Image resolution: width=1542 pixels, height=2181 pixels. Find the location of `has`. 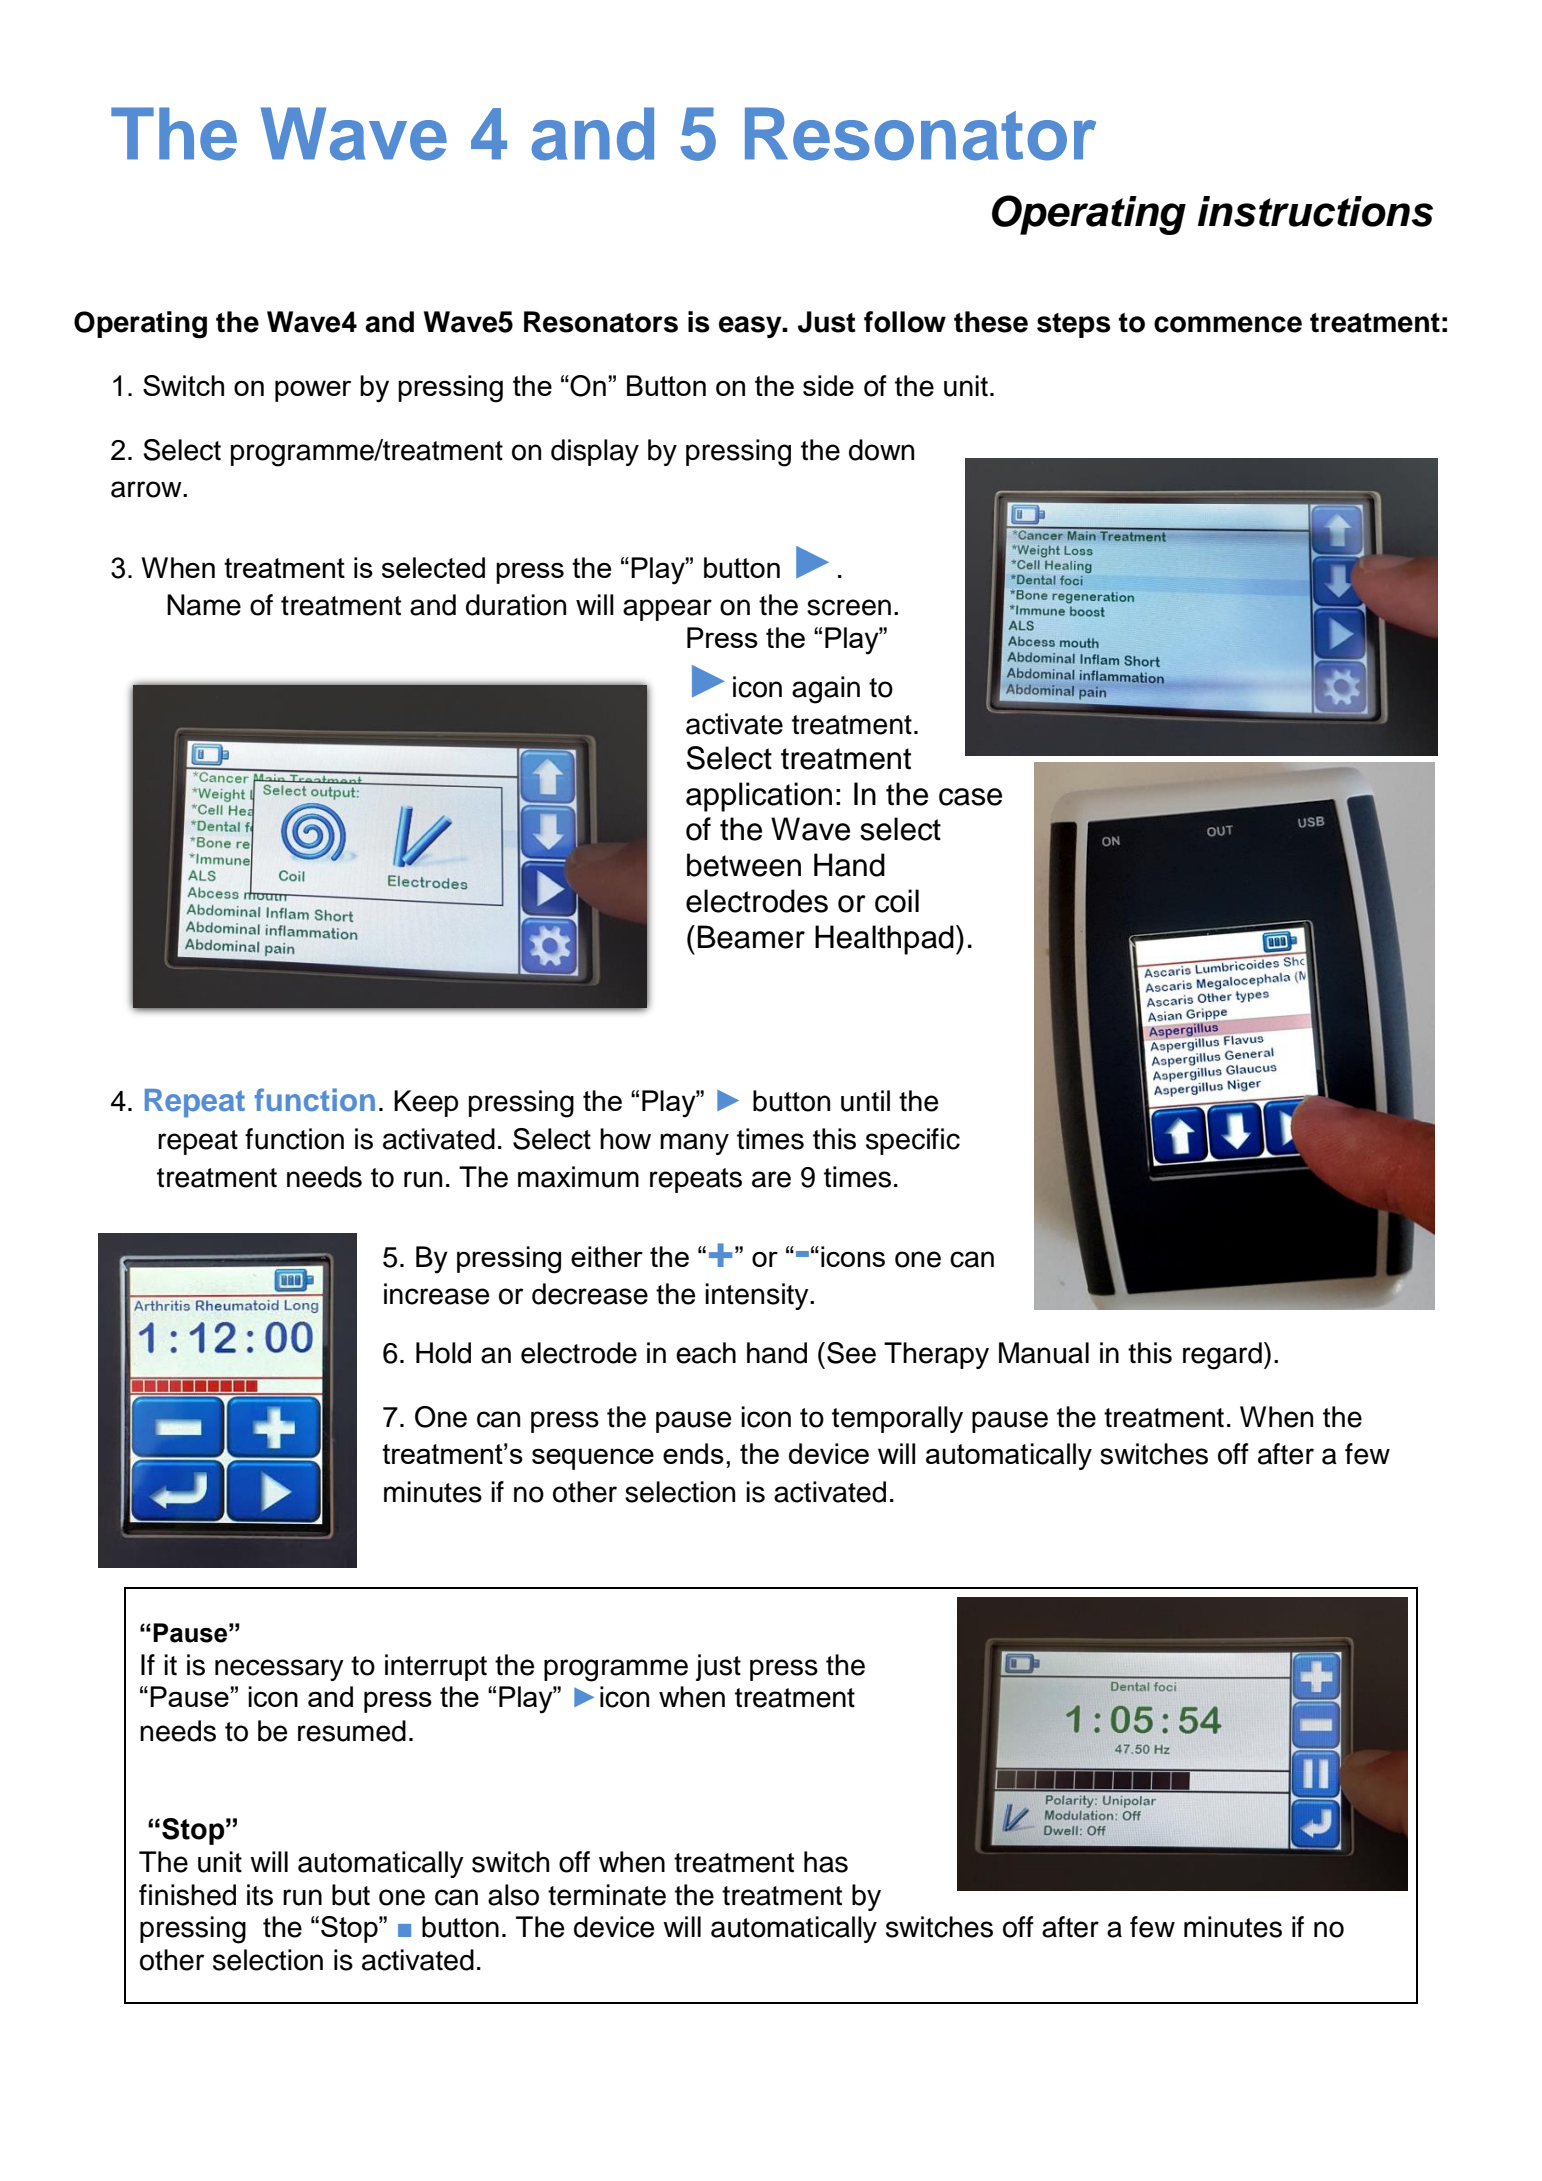

has is located at coordinates (826, 1862).
